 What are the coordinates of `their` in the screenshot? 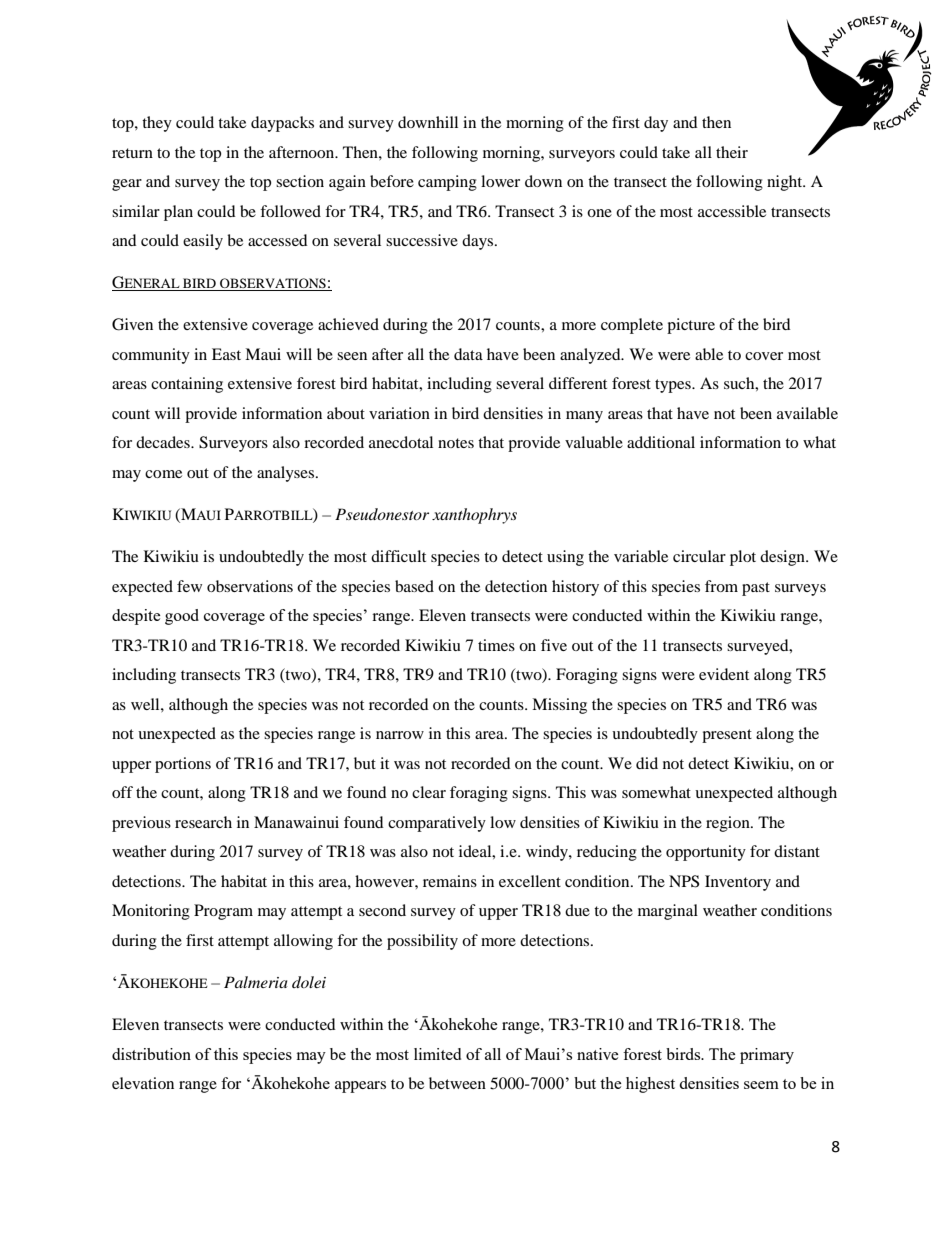 It's located at (732, 152).
